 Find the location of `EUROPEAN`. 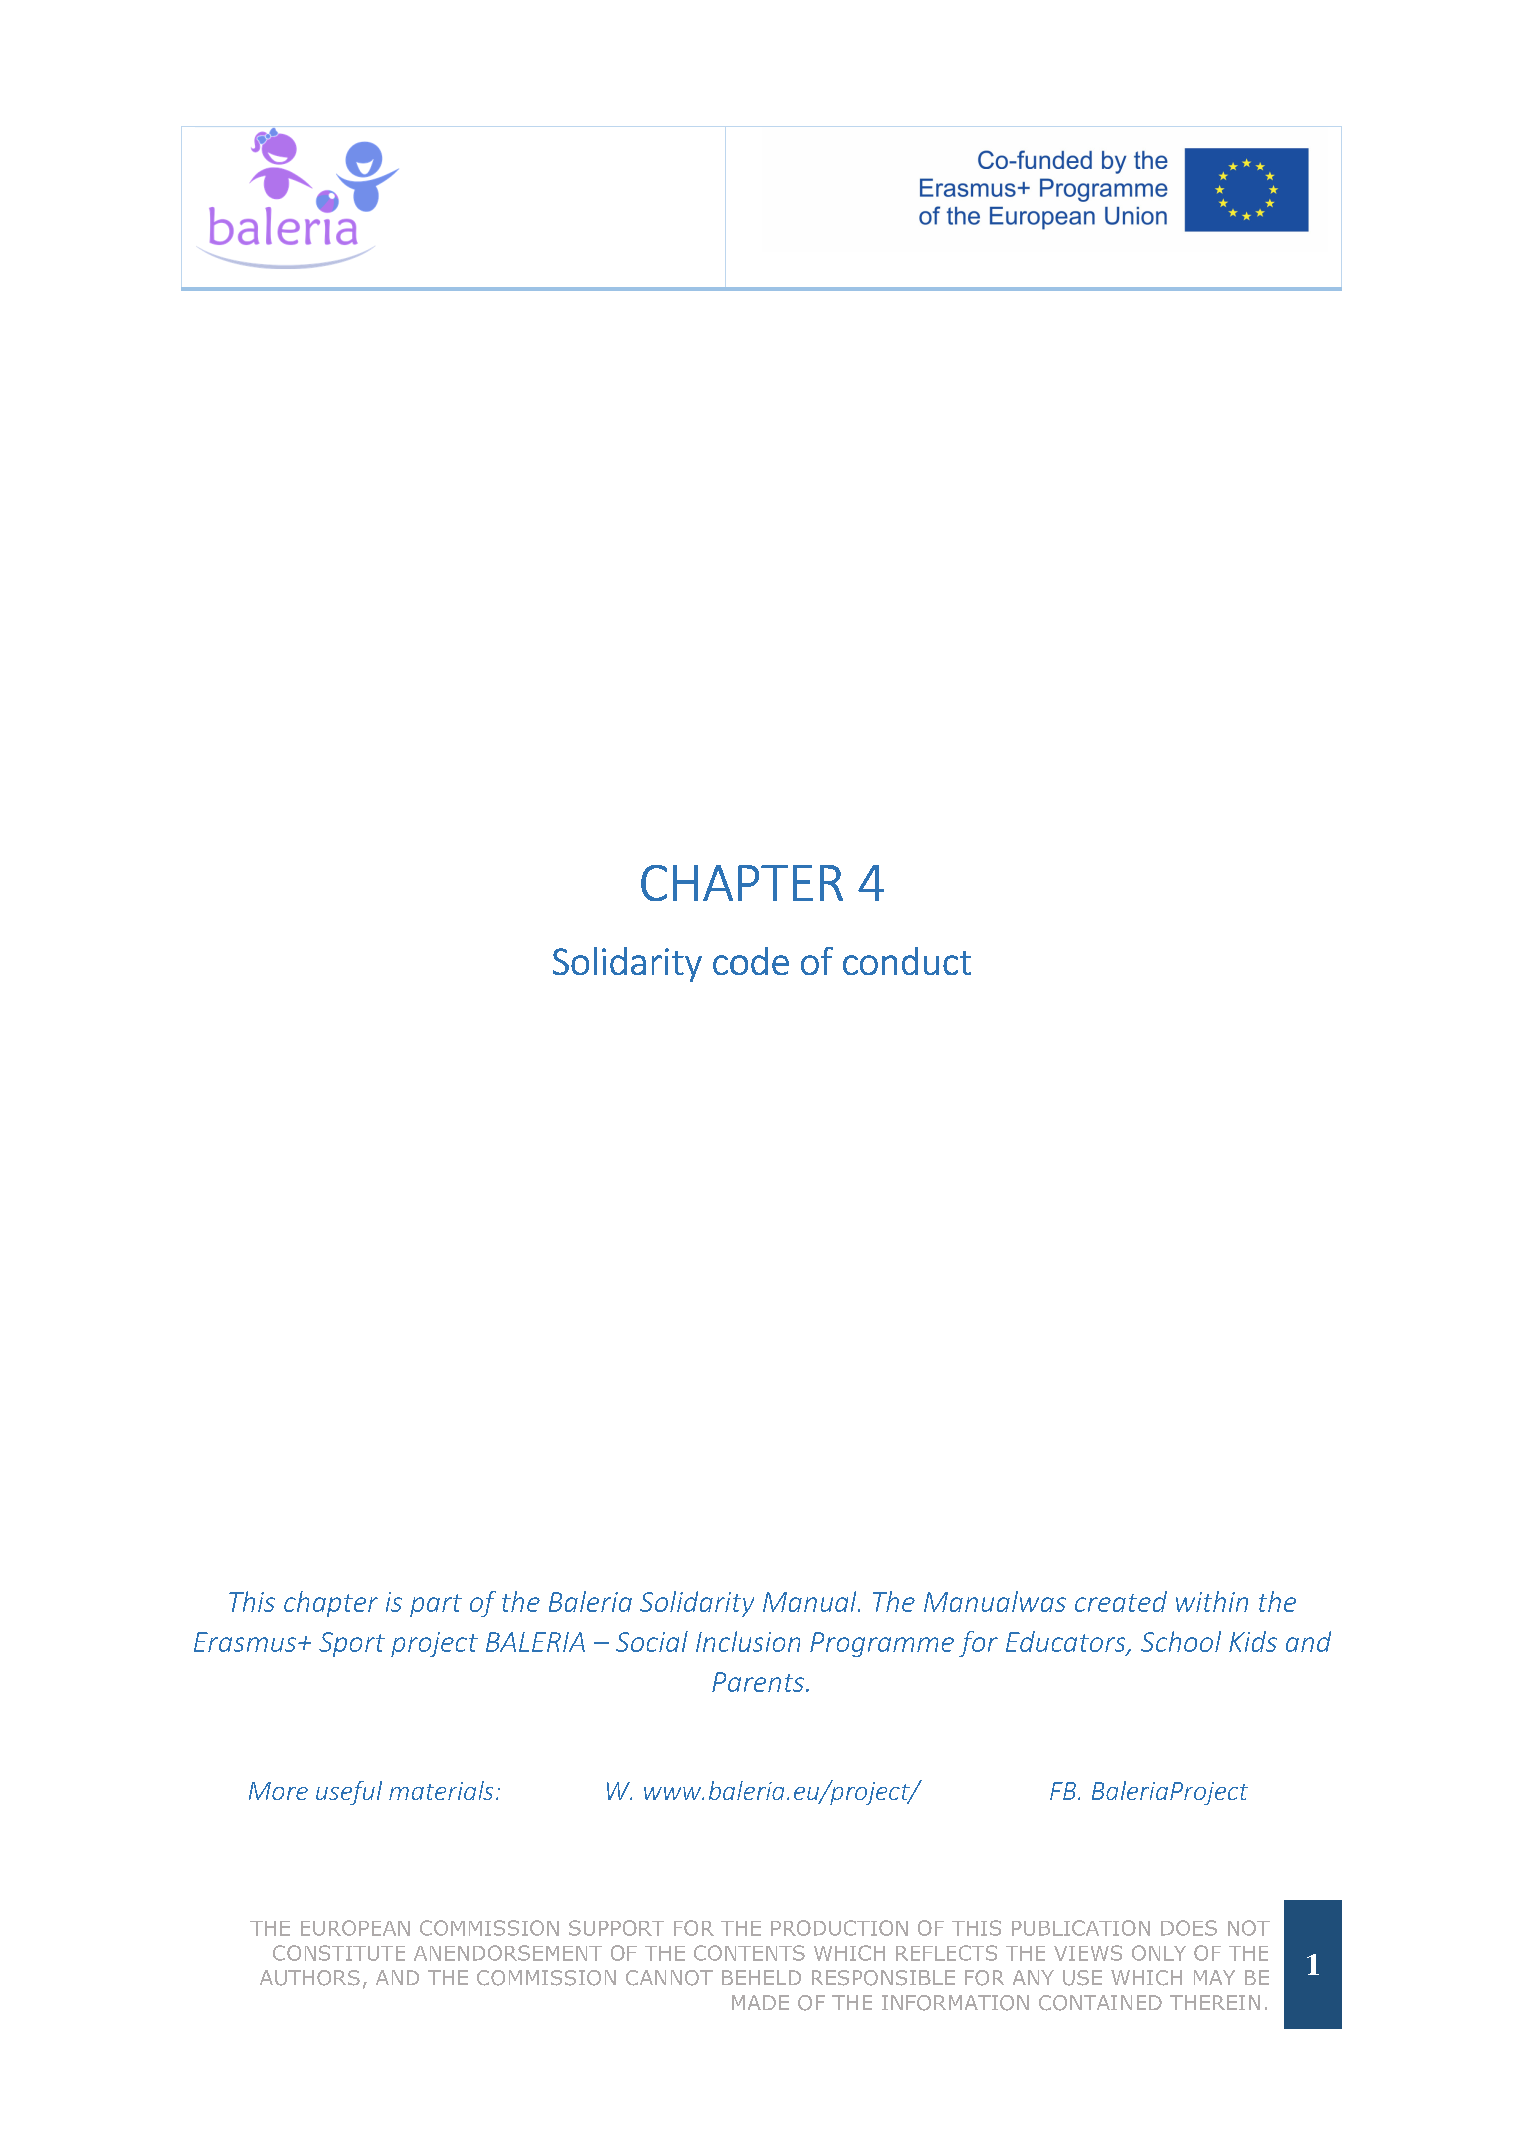

EUROPEAN is located at coordinates (355, 1928).
